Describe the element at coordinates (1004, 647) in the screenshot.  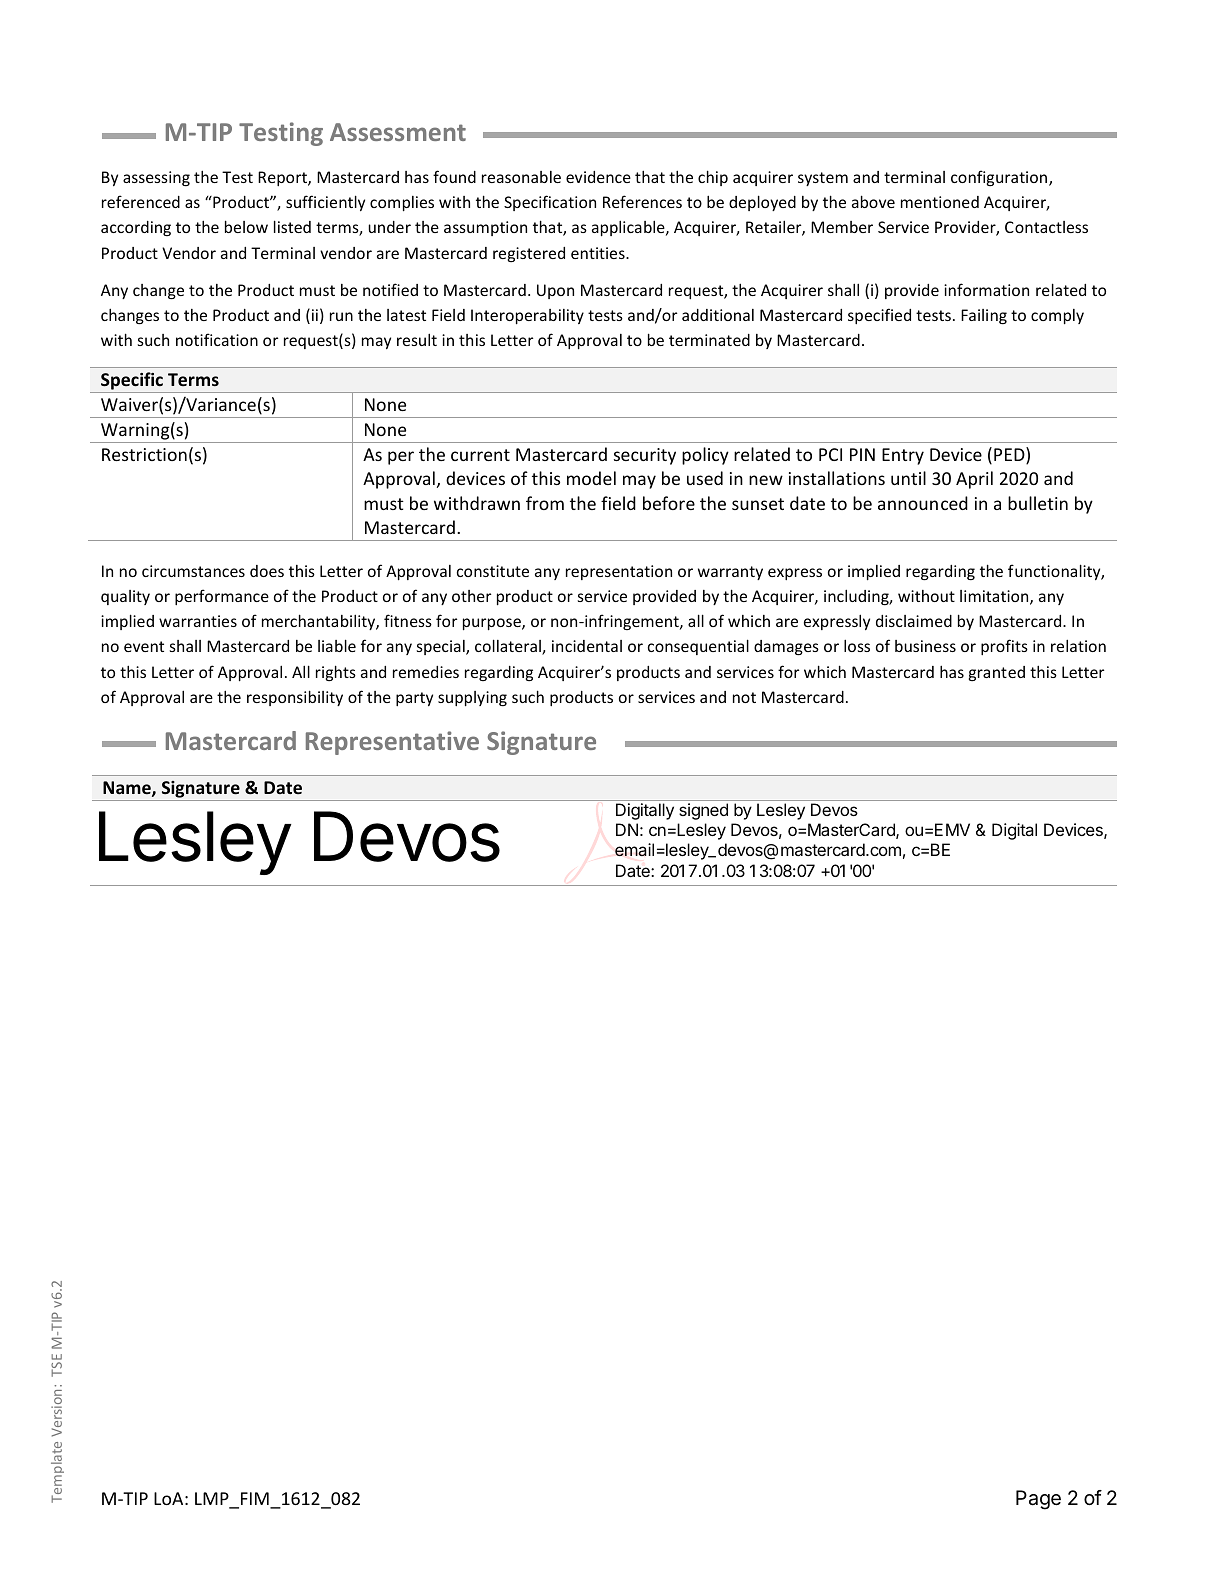
I see `profits` at that location.
